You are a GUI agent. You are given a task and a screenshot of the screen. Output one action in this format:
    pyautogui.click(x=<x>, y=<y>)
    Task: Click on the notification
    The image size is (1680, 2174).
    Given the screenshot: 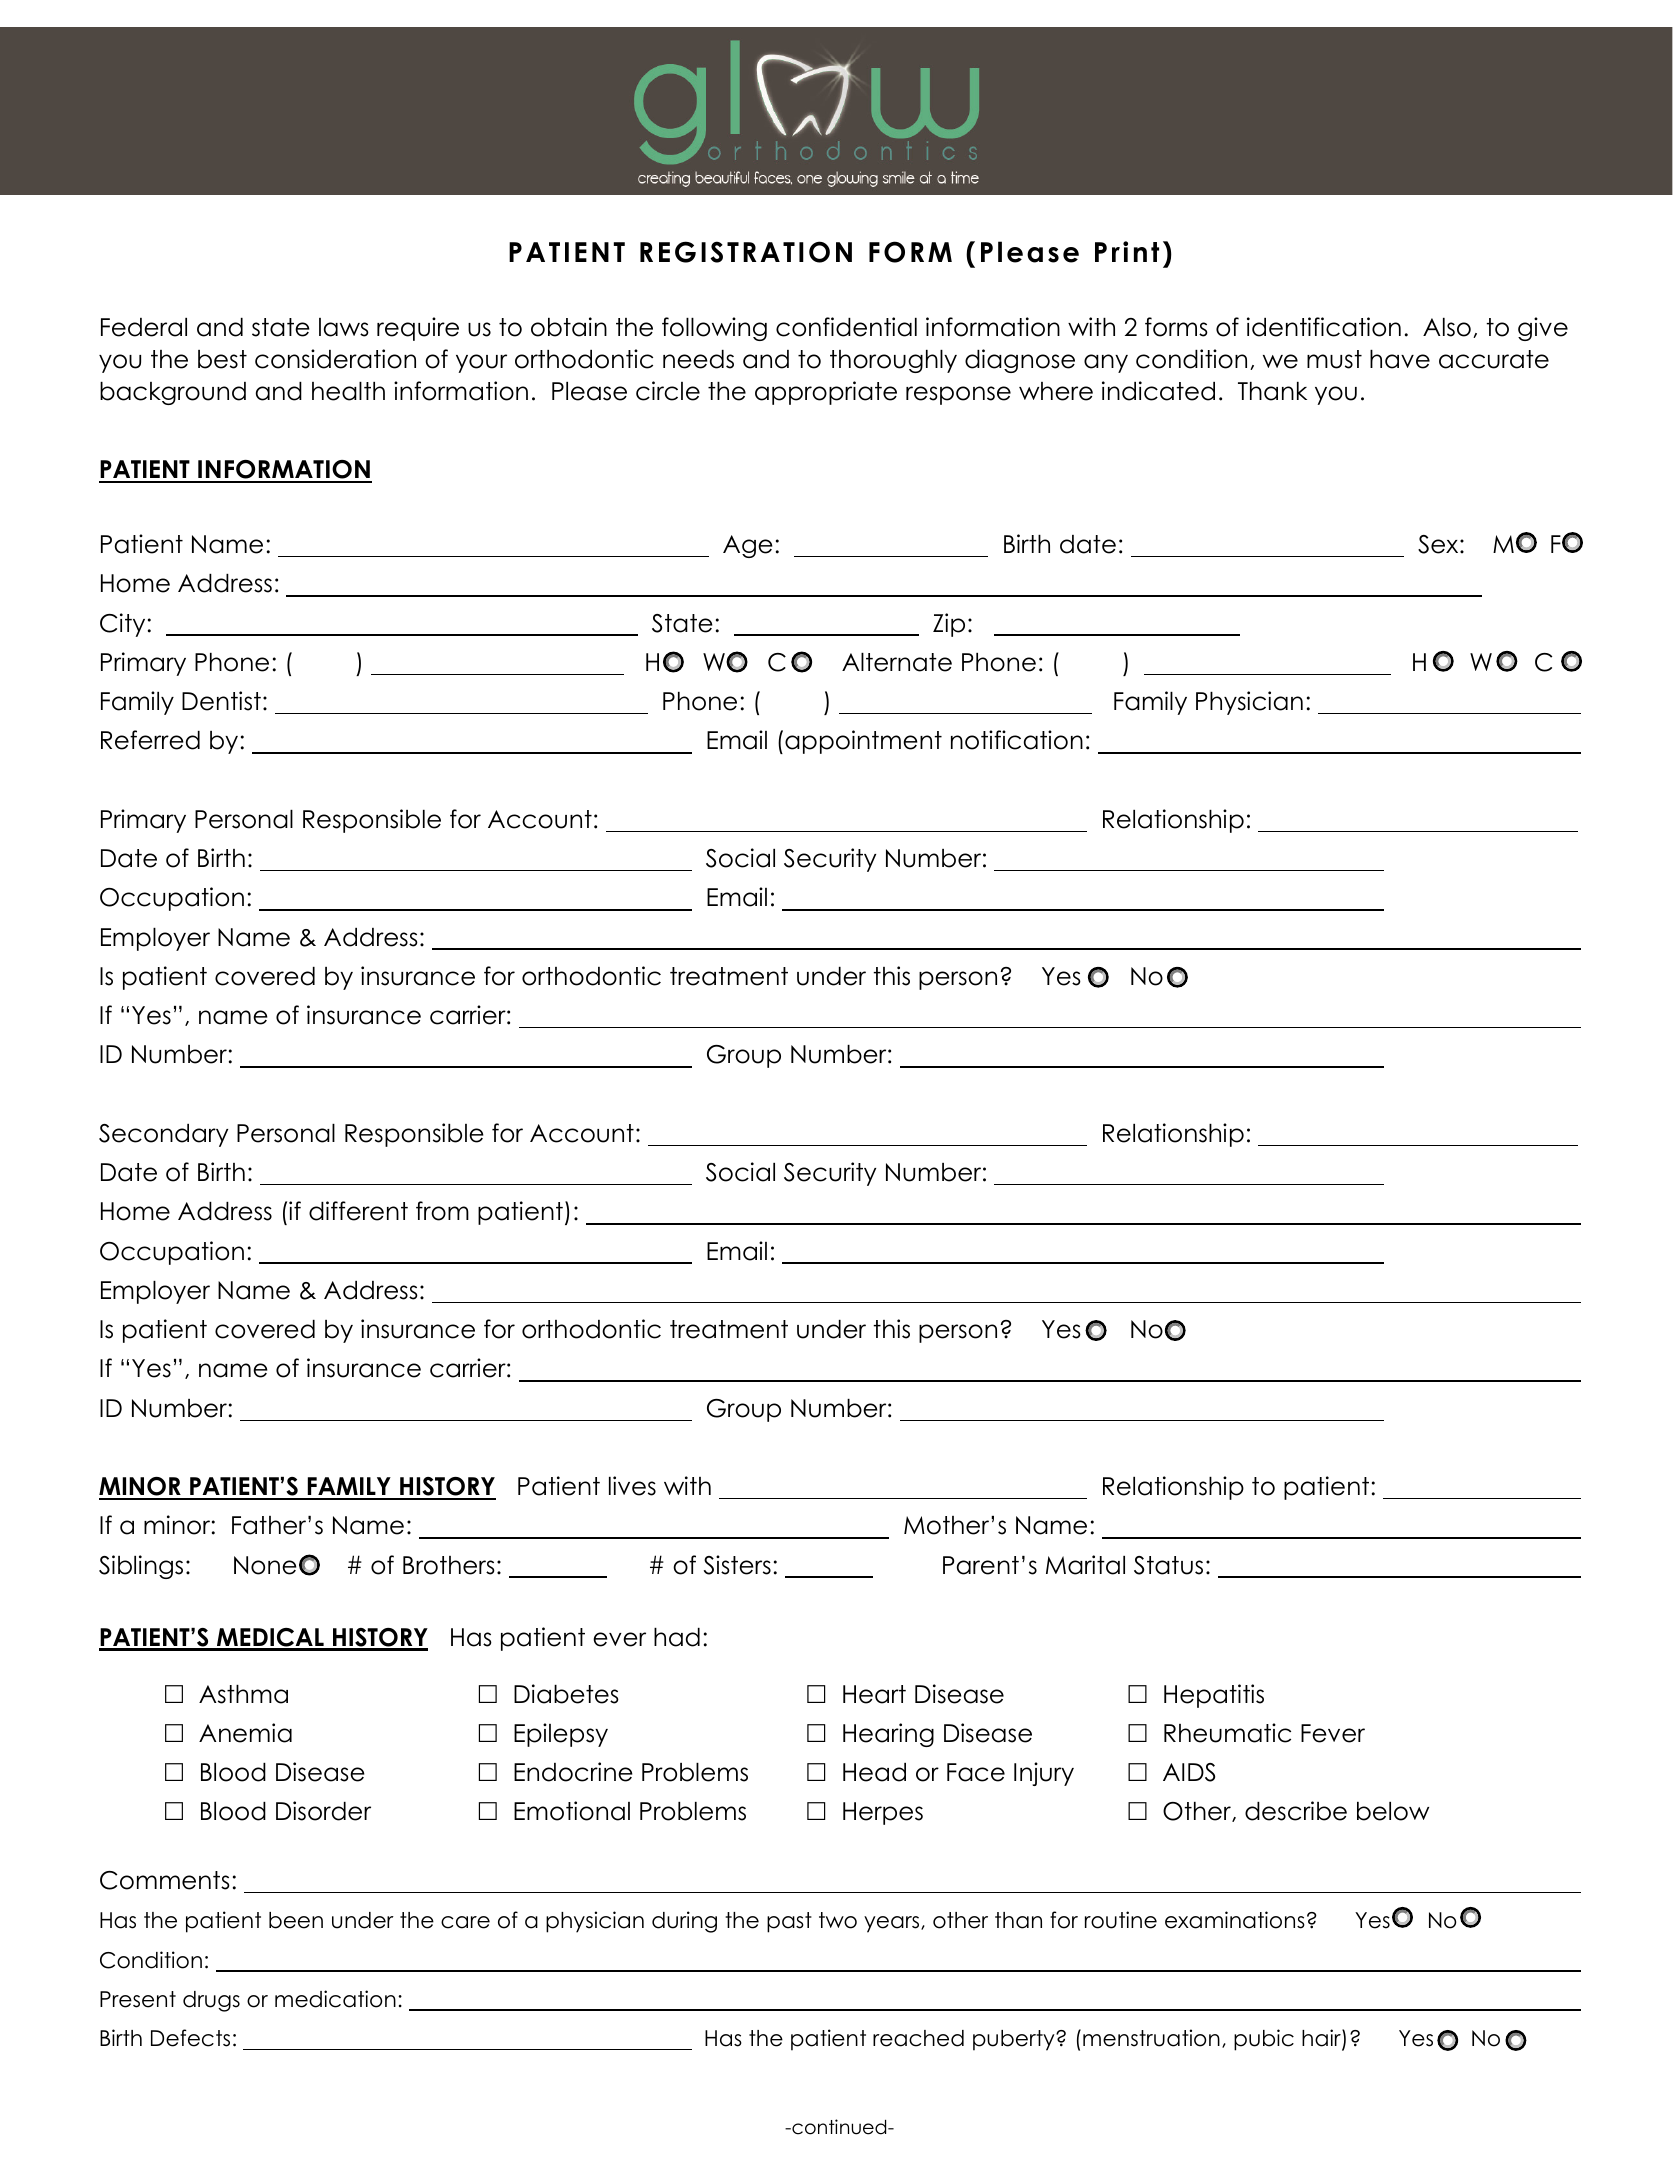 What is the action you would take?
    pyautogui.click(x=1017, y=740)
